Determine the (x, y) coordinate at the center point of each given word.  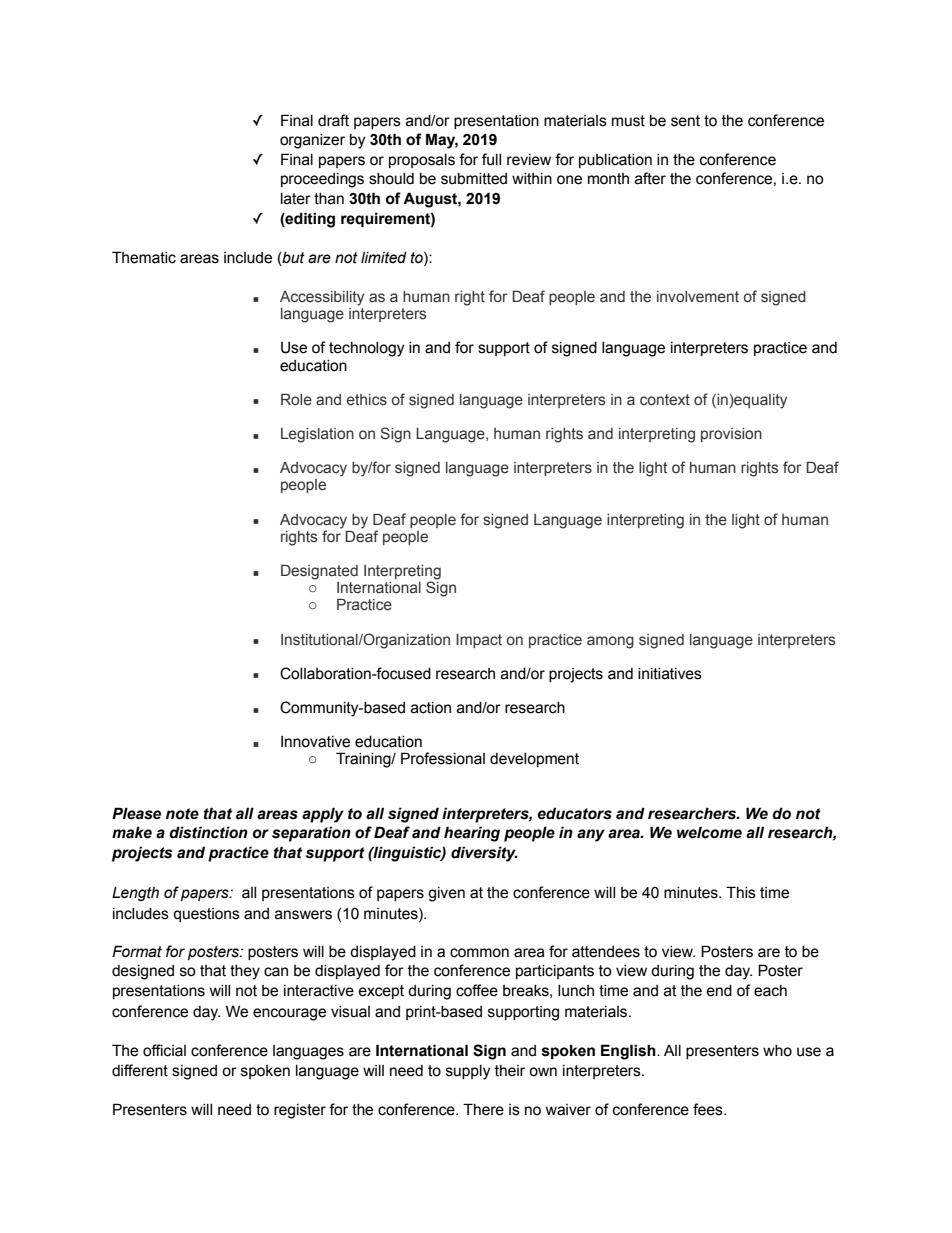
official (164, 1050)
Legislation (317, 435)
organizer (312, 141)
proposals (422, 161)
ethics (367, 400)
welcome (709, 832)
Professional (443, 758)
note (182, 814)
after (650, 178)
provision (731, 435)
